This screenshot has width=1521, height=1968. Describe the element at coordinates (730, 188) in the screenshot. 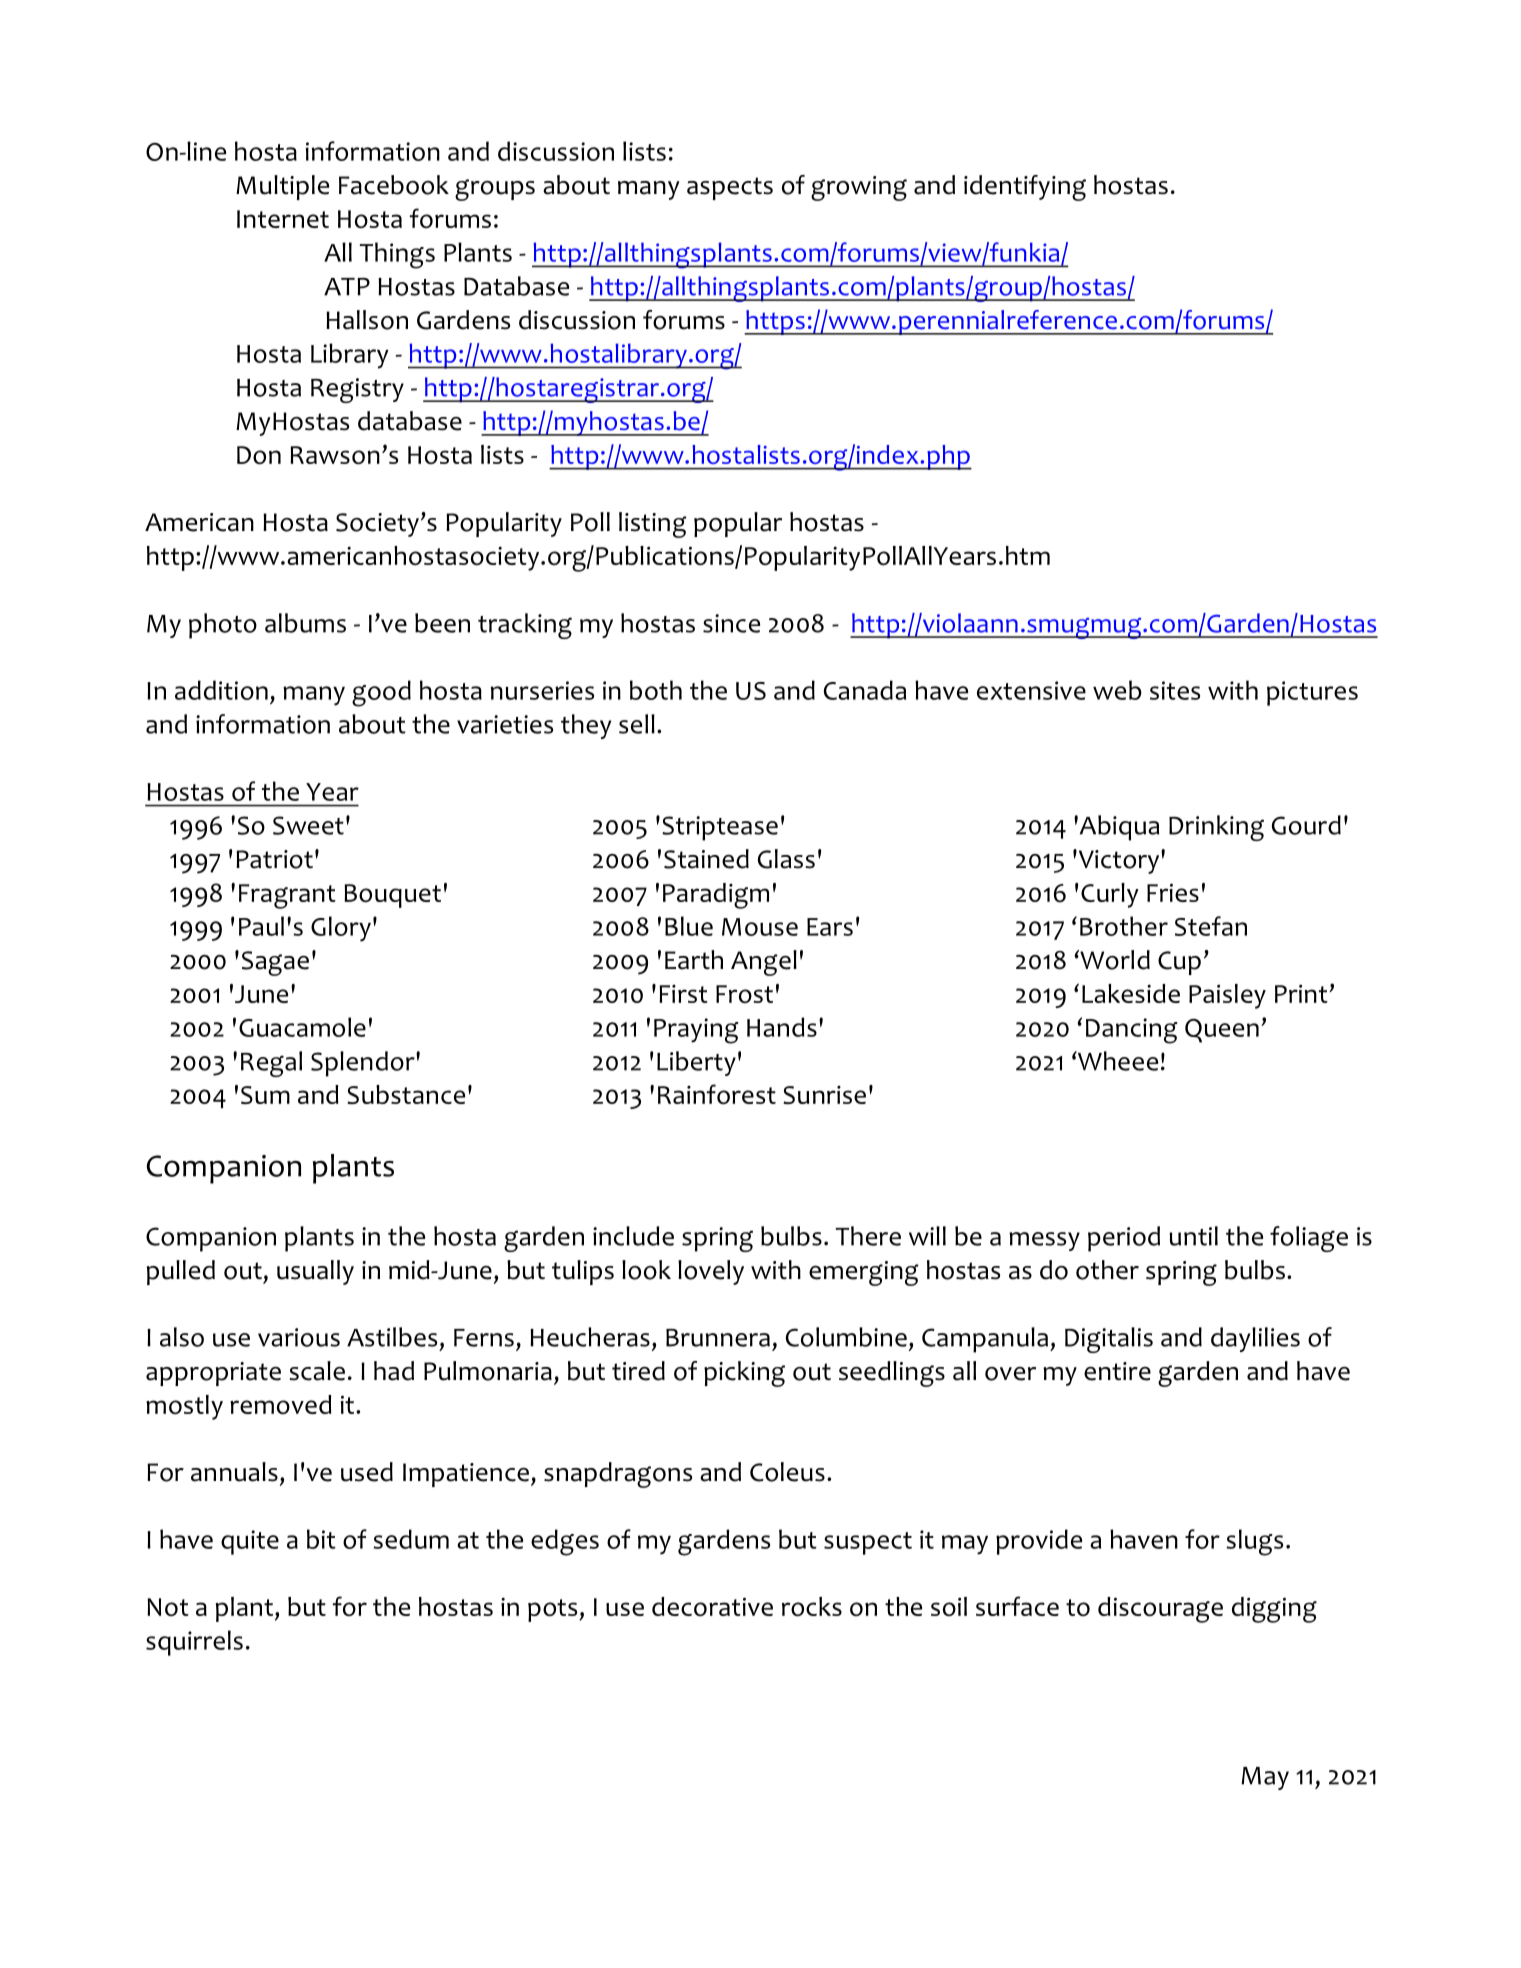

I see `aspects` at that location.
